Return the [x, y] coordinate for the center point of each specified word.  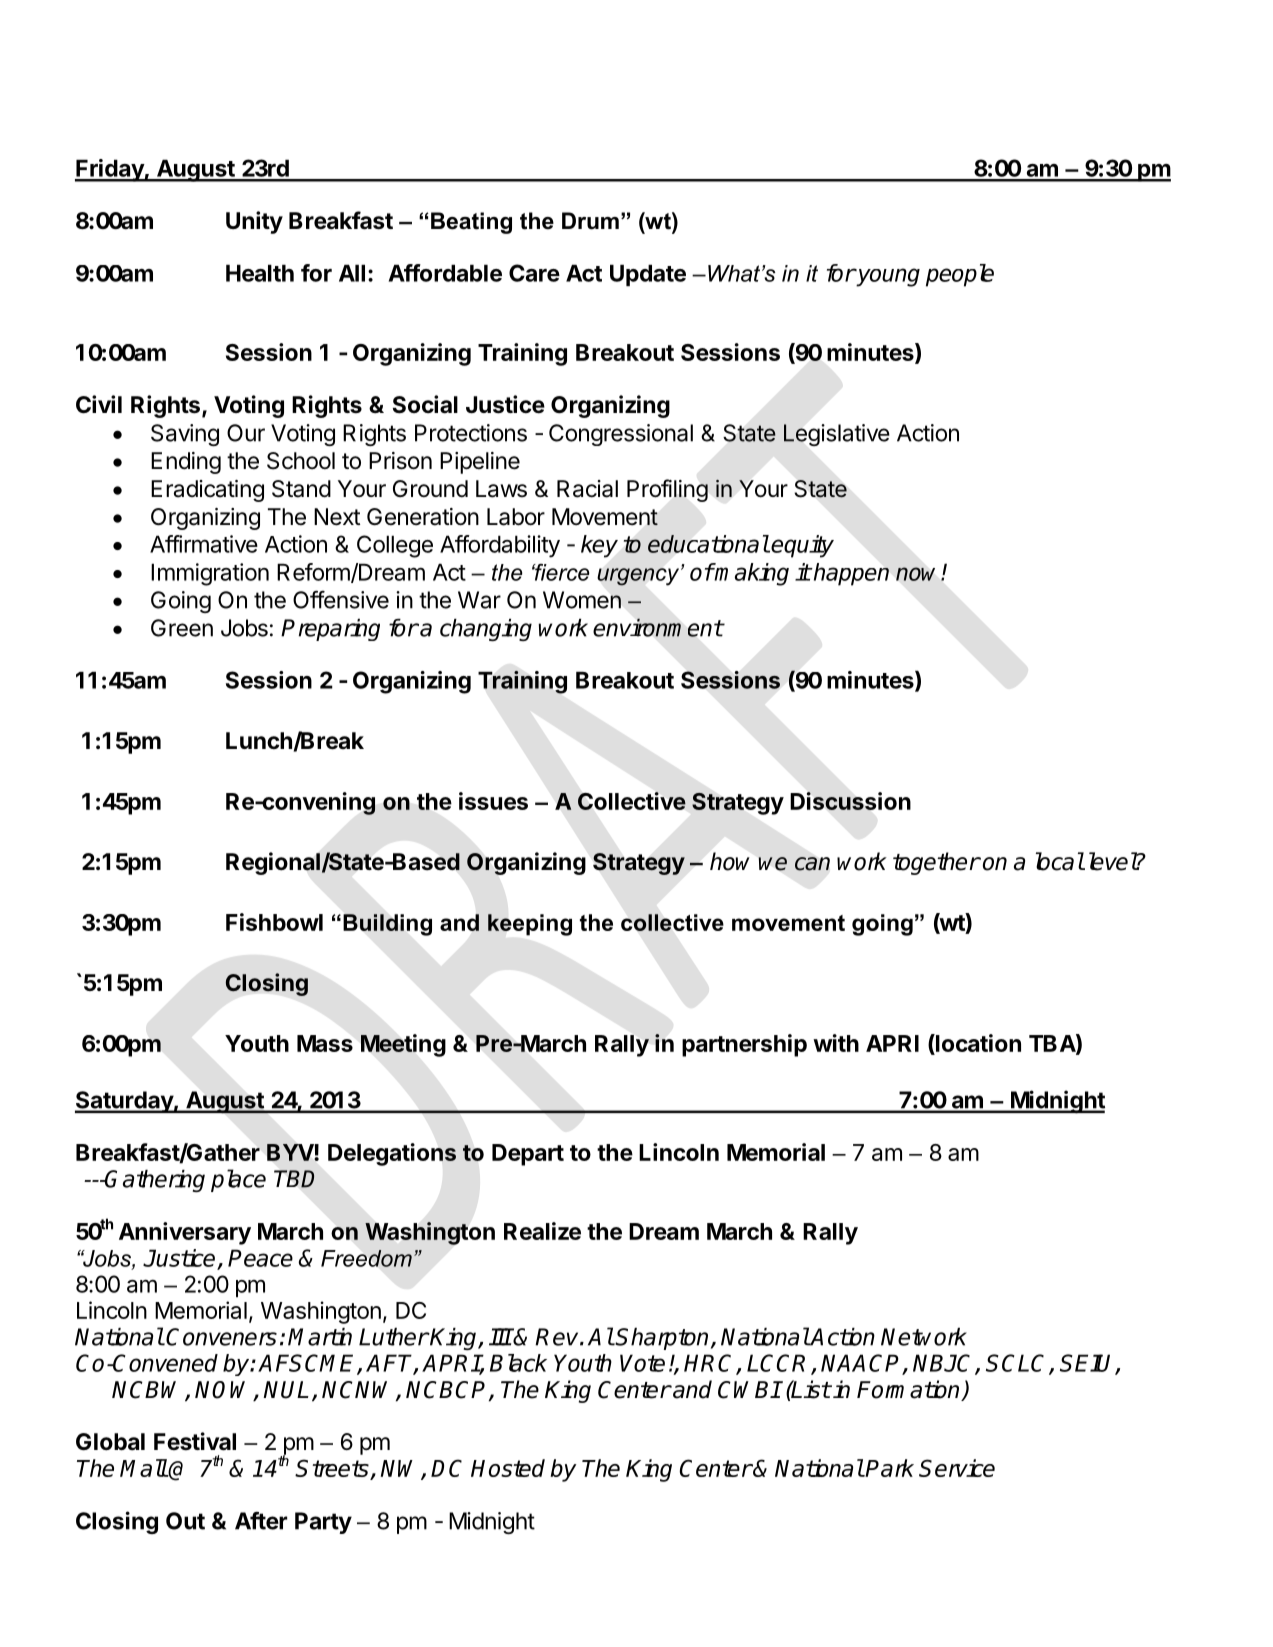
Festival [195, 1441]
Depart [528, 1155]
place [238, 1180]
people [960, 275]
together [936, 863]
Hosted [508, 1468]
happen [850, 574]
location [977, 1043]
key [599, 546]
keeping [530, 925]
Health [260, 273]
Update [648, 275]
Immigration [210, 574]
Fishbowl [274, 922]
